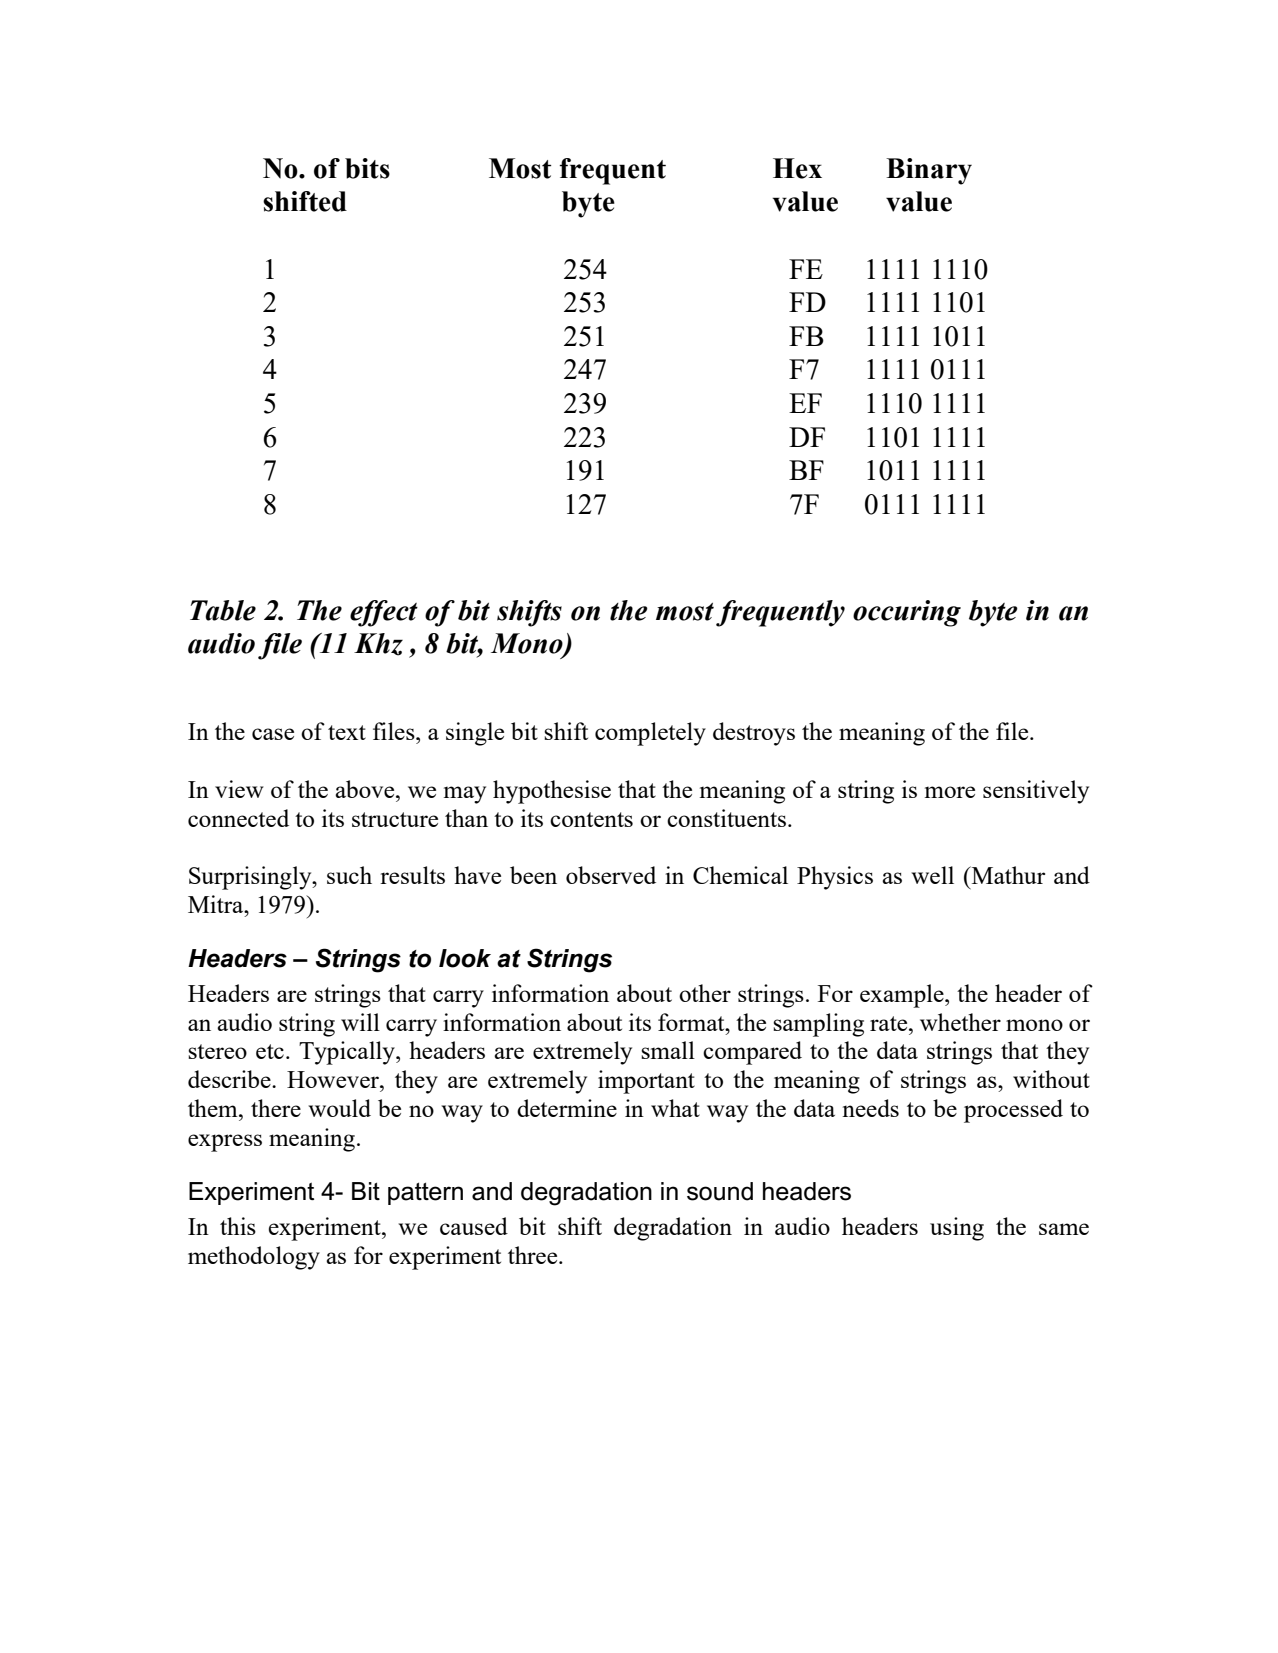  Describe the element at coordinates (950, 792) in the image. I see `more` at that location.
